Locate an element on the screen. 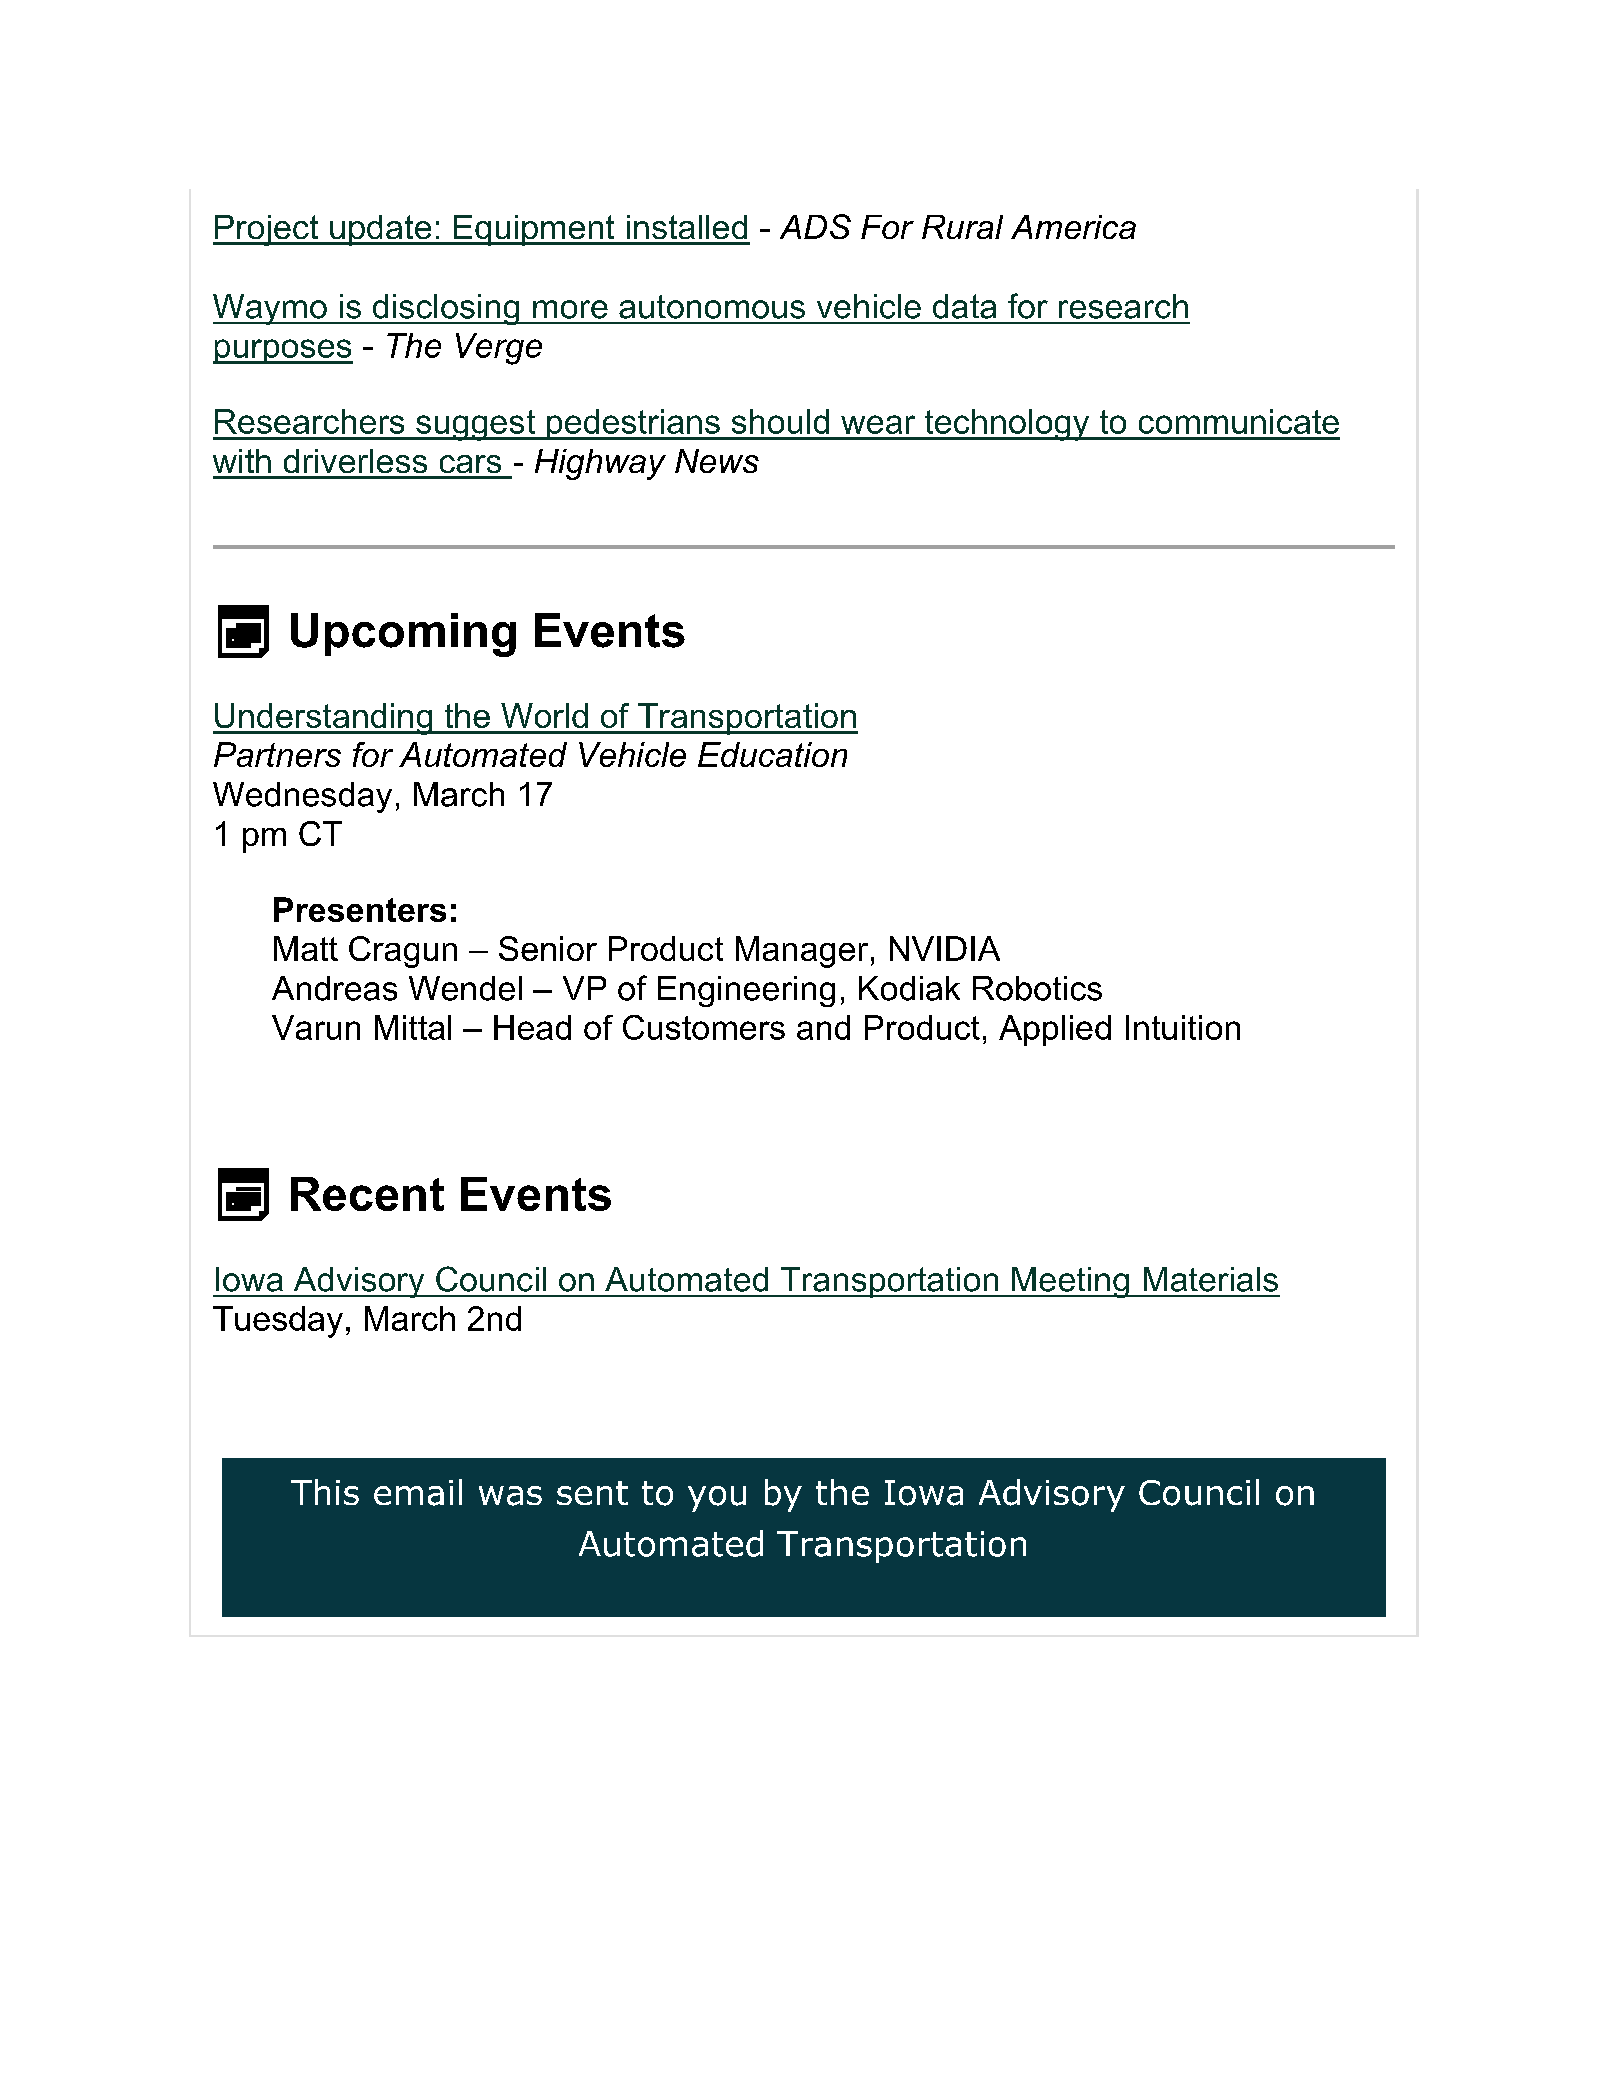 Image resolution: width=1608 pixels, height=2081 pixels. email is located at coordinates (418, 1492).
